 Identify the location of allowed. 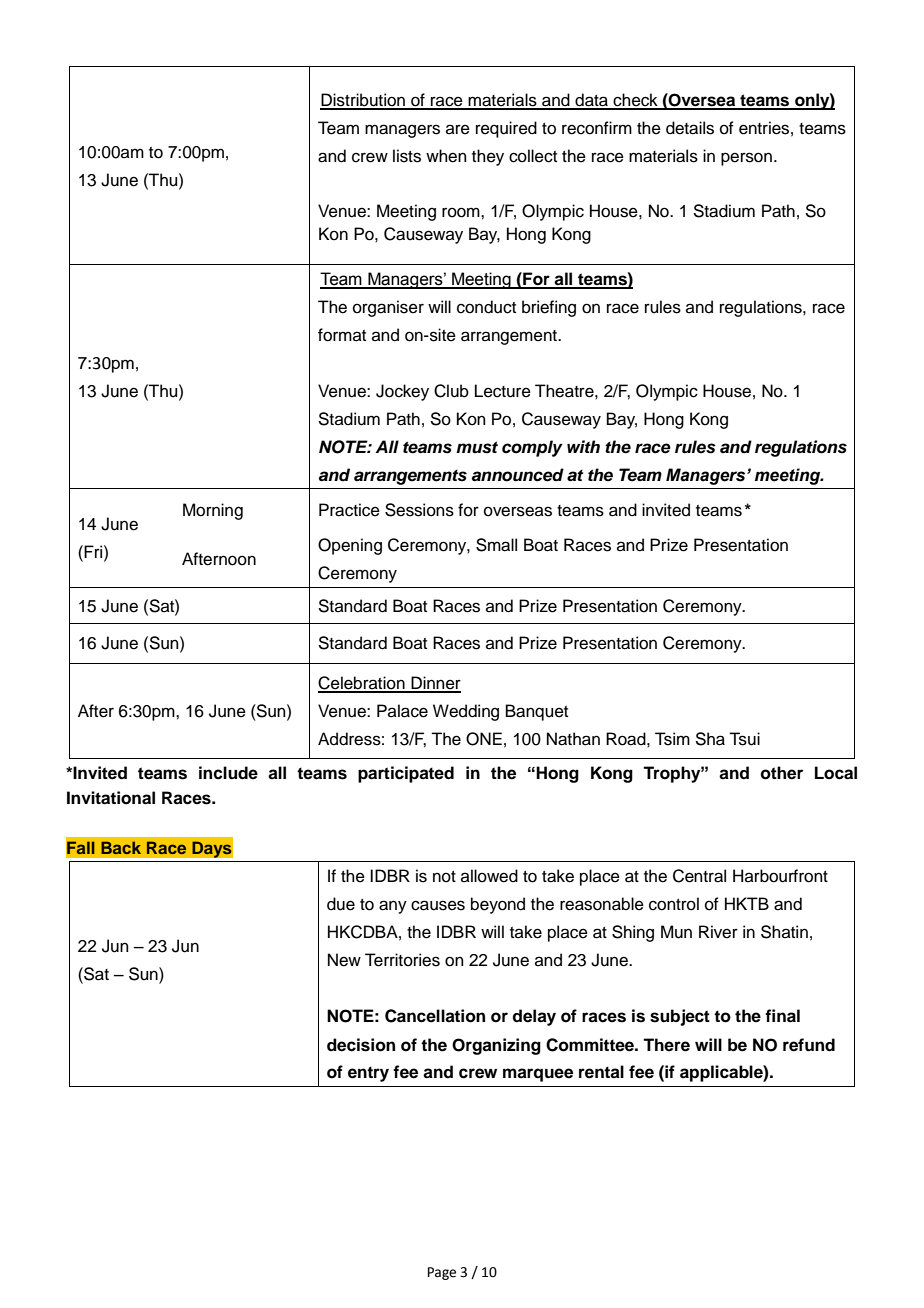
(489, 876).
